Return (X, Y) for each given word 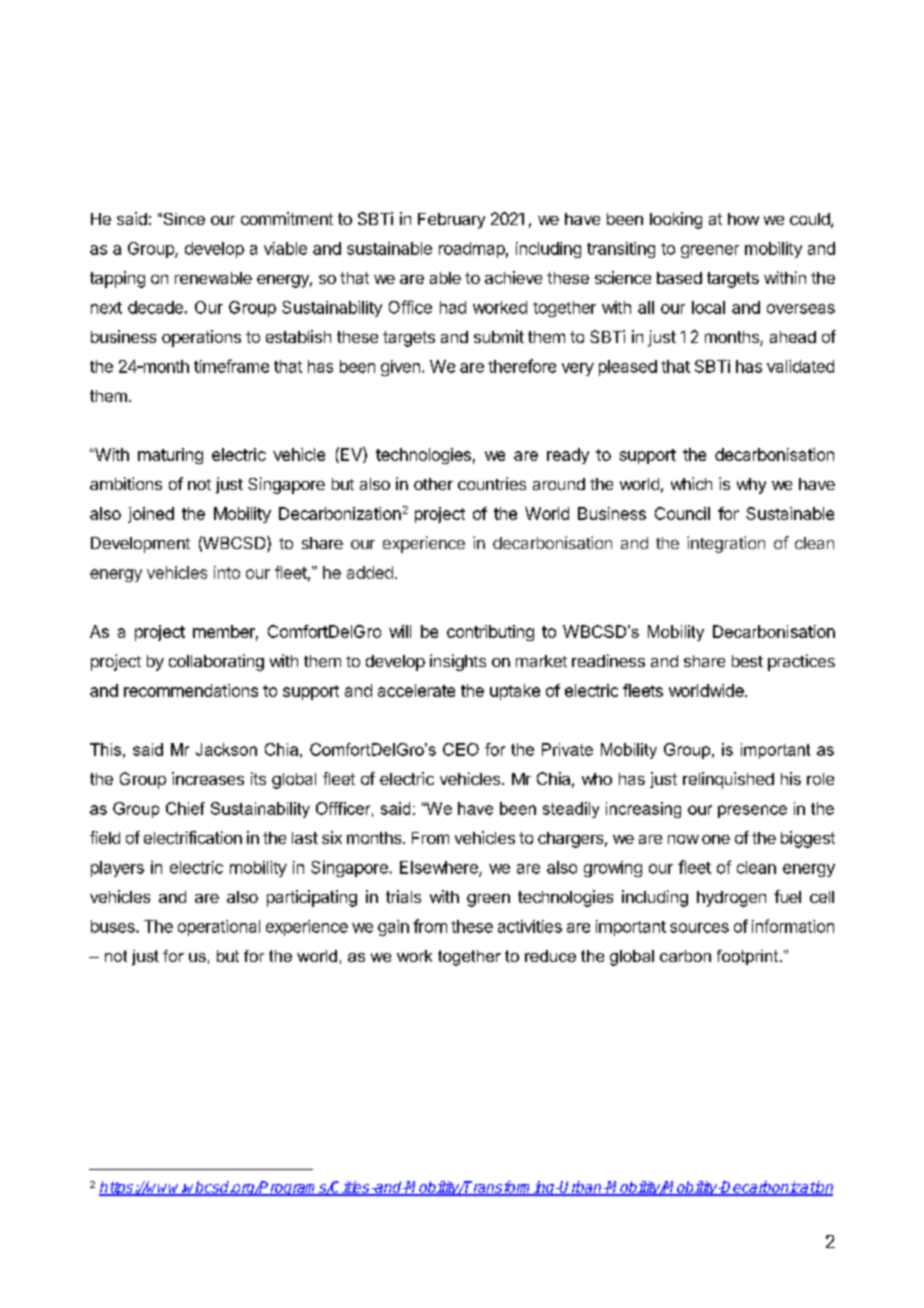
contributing (490, 633)
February (451, 221)
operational (219, 928)
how (743, 219)
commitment (287, 218)
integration (726, 544)
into (227, 572)
